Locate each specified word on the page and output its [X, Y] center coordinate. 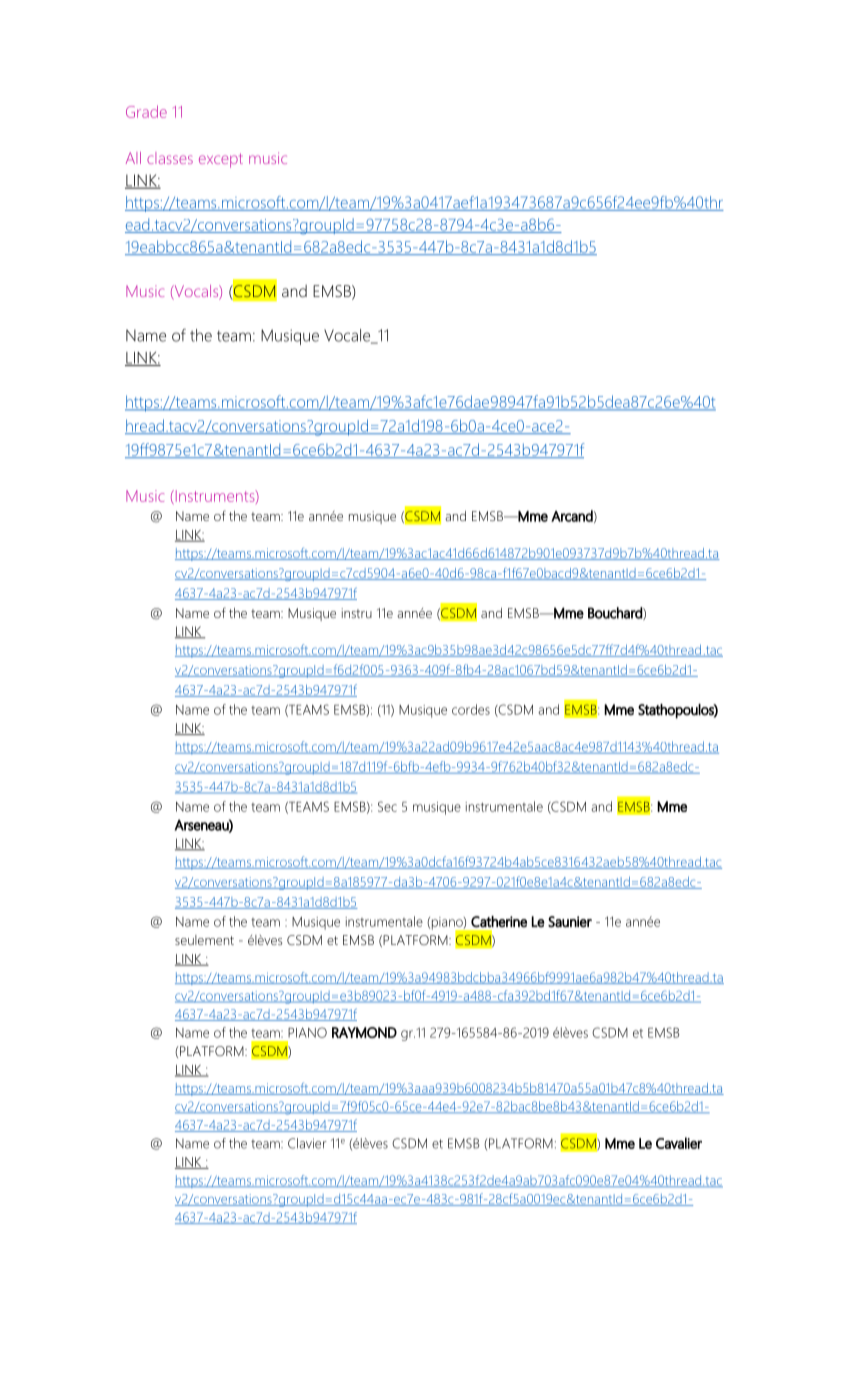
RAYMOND [364, 1032]
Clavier [307, 1143]
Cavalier [679, 1143]
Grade [146, 111]
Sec [387, 806]
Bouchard [616, 613]
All [133, 158]
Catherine [499, 922]
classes [170, 158]
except [221, 160]
